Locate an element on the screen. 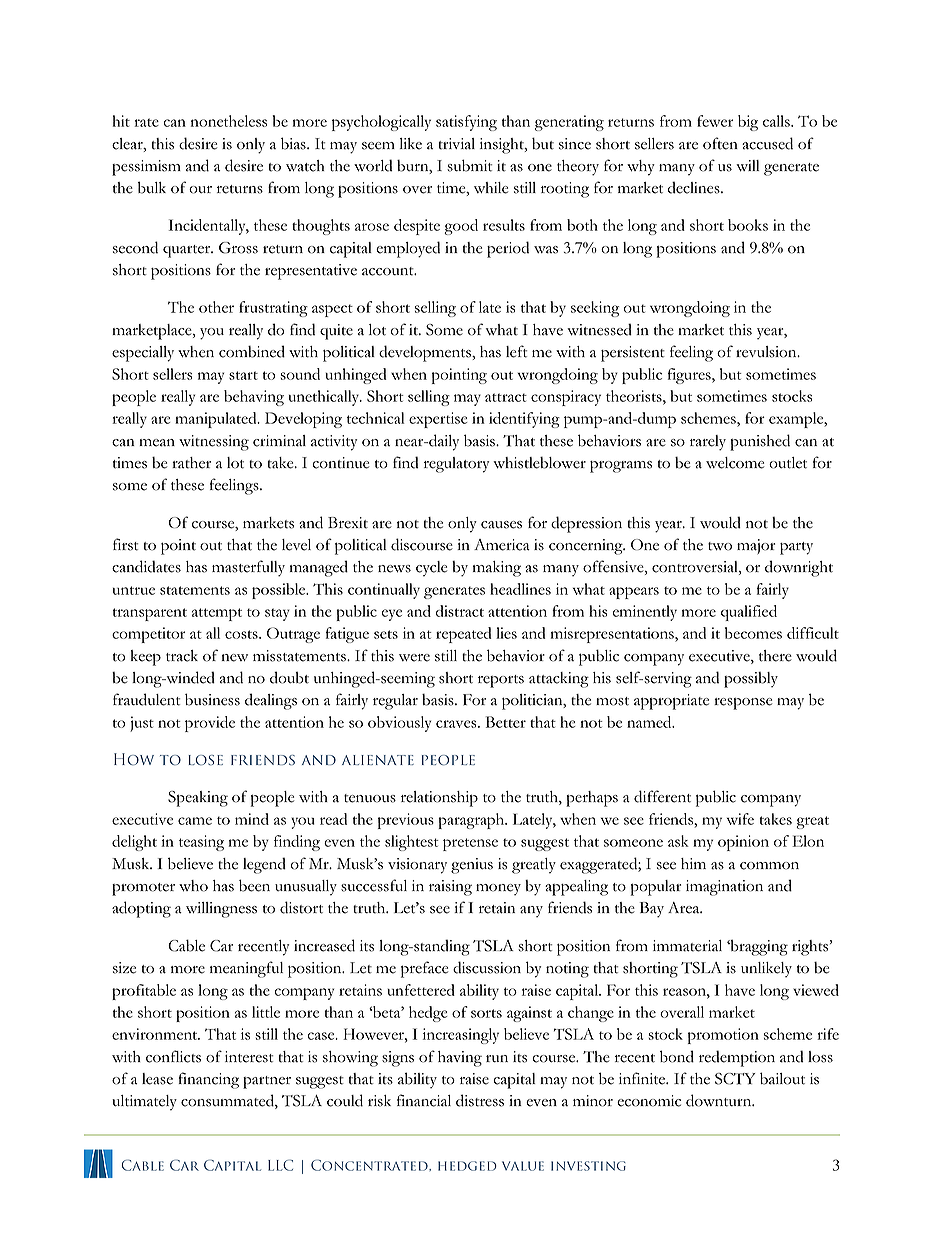 The height and width of the screenshot is (1233, 952). submit is located at coordinates (469, 165).
